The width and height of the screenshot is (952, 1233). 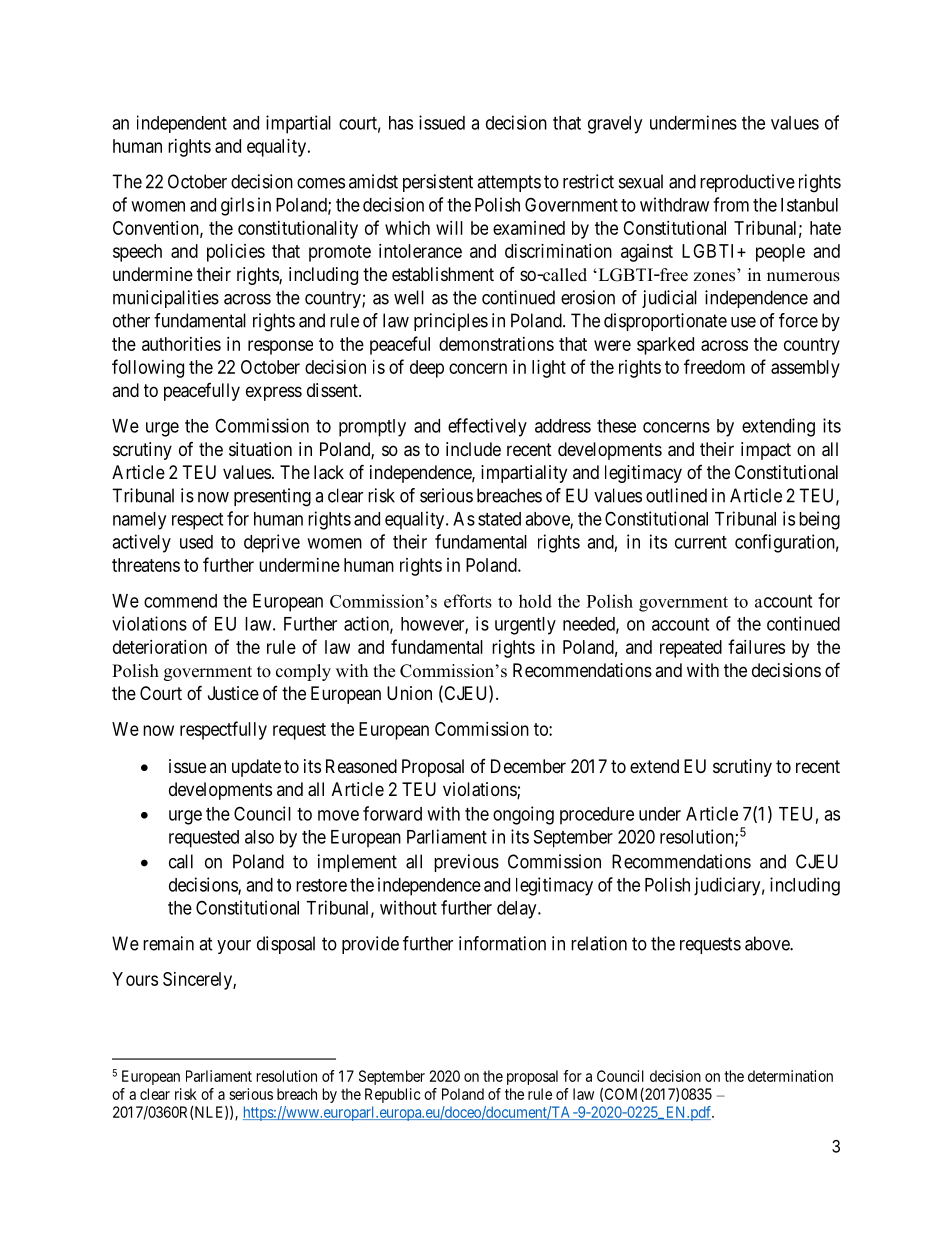 I want to click on Republic, so click(x=392, y=1095).
